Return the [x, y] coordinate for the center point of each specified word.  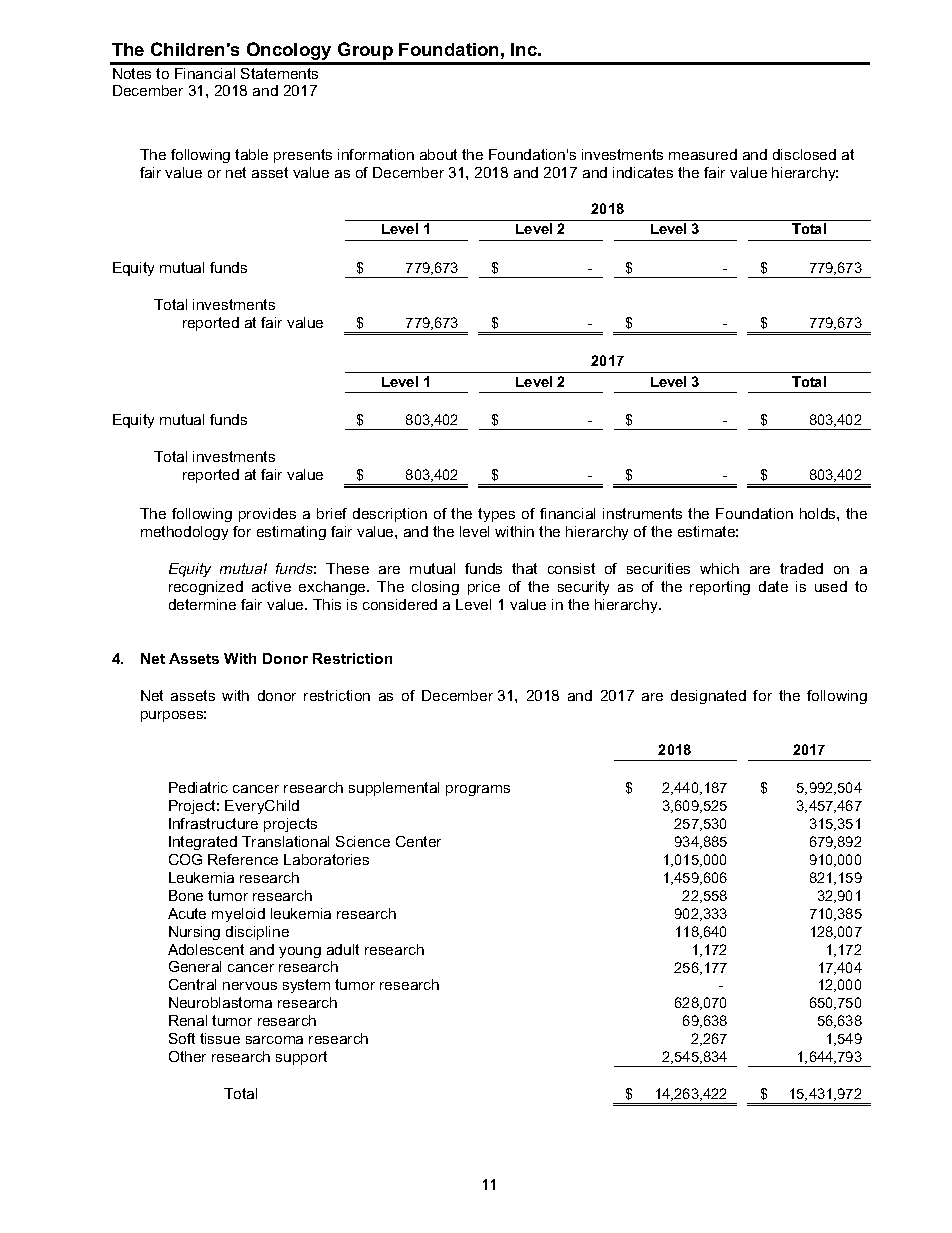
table [251, 154]
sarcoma [274, 1040]
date [773, 586]
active [271, 586]
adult [343, 949]
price [484, 588]
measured [703, 154]
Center [418, 841]
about [438, 154]
